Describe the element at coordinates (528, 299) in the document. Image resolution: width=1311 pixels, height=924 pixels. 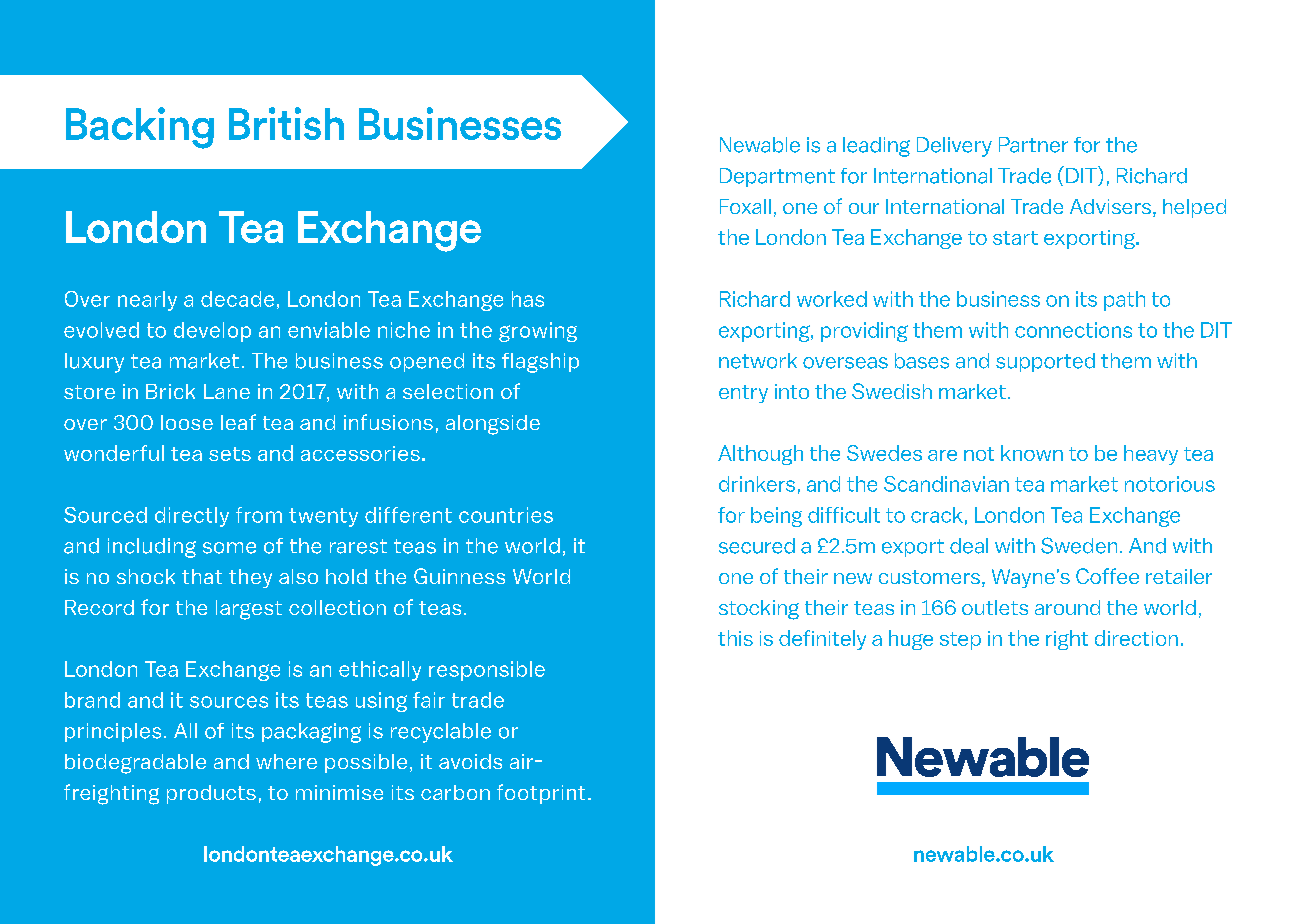
I see `has` at that location.
